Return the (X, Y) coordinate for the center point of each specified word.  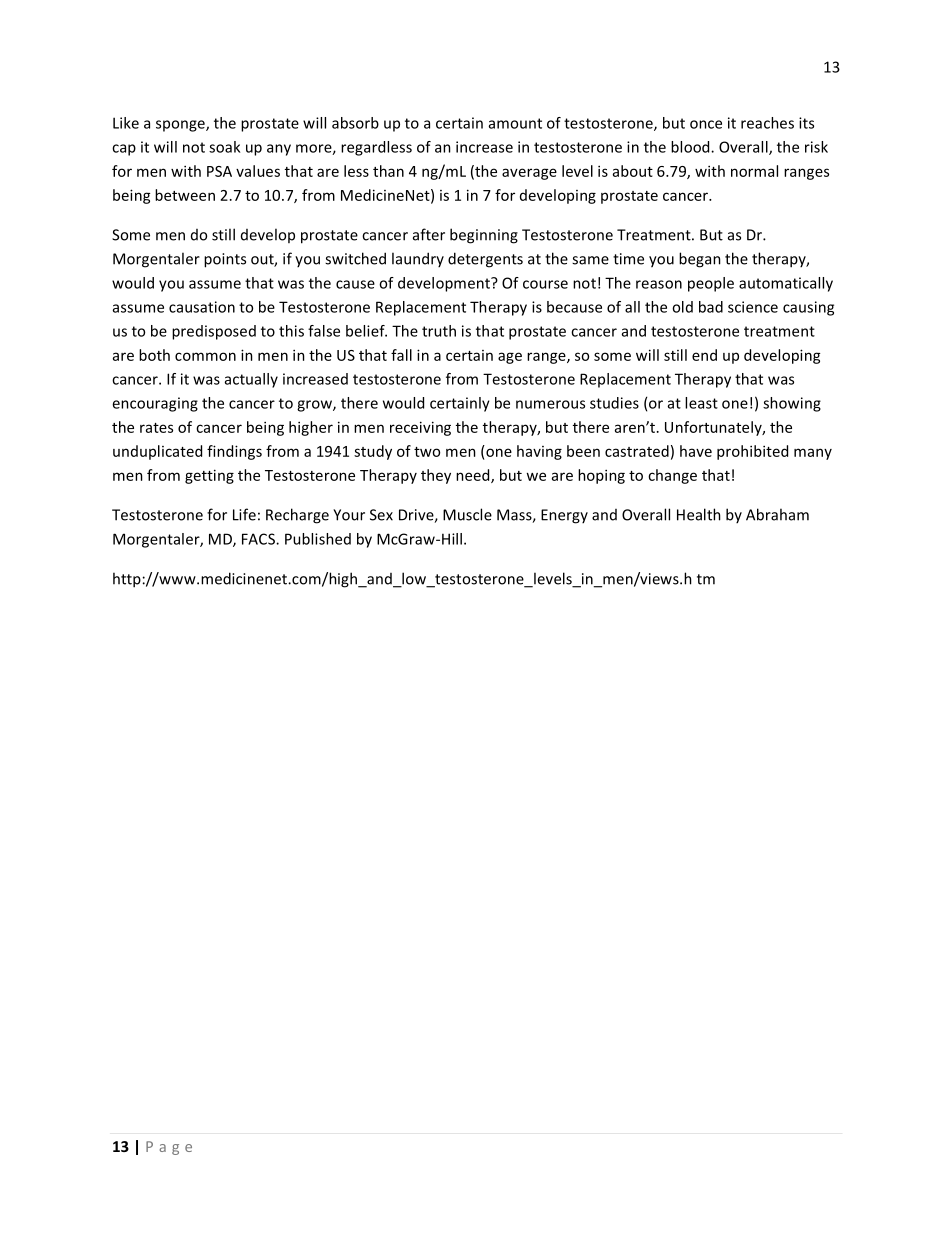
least (701, 403)
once (706, 124)
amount (515, 123)
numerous (550, 404)
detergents (485, 260)
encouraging (155, 404)
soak (224, 147)
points (225, 260)
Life (244, 514)
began (700, 260)
